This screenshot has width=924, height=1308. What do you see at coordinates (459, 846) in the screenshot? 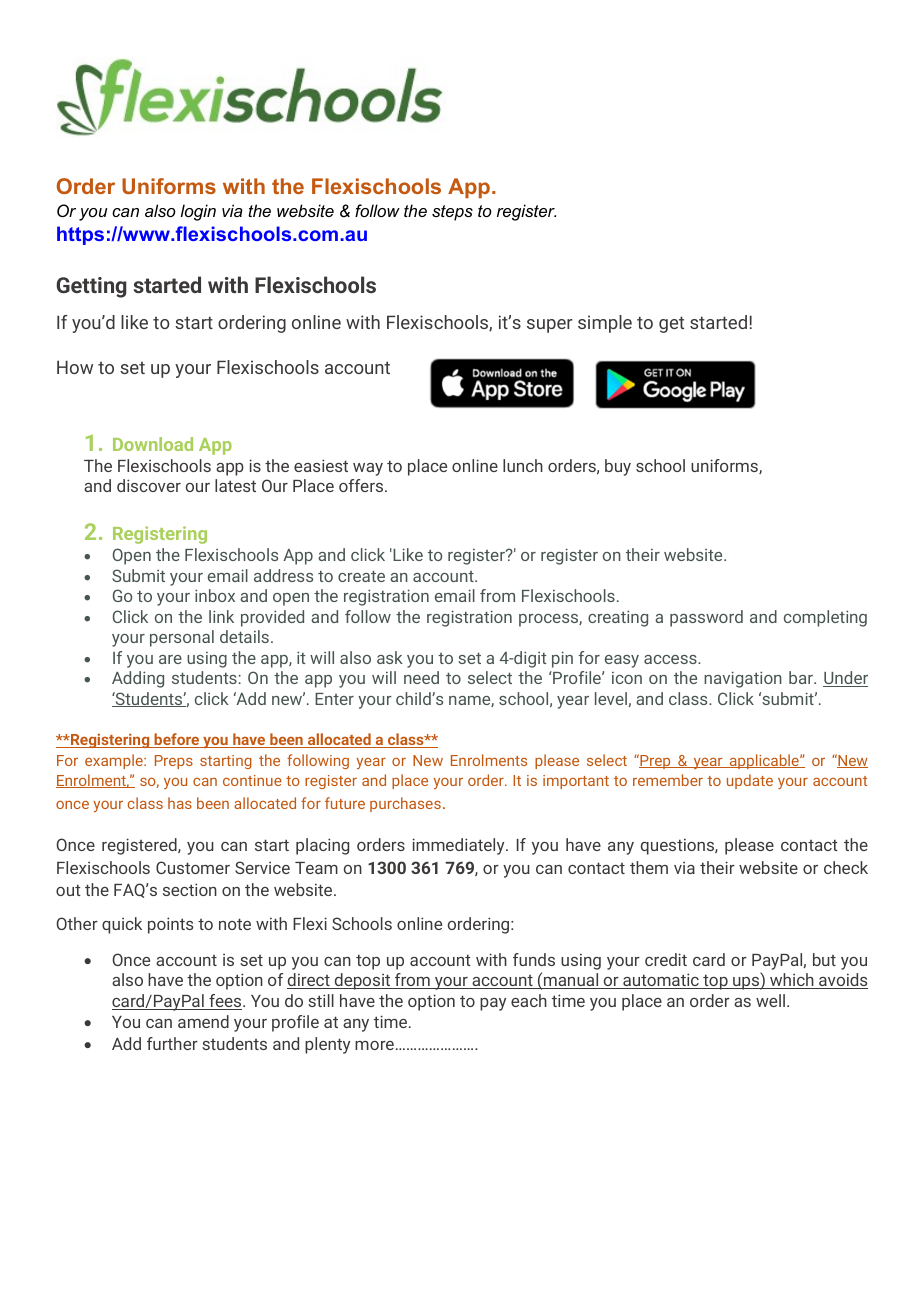
I see `immediately` at bounding box center [459, 846].
